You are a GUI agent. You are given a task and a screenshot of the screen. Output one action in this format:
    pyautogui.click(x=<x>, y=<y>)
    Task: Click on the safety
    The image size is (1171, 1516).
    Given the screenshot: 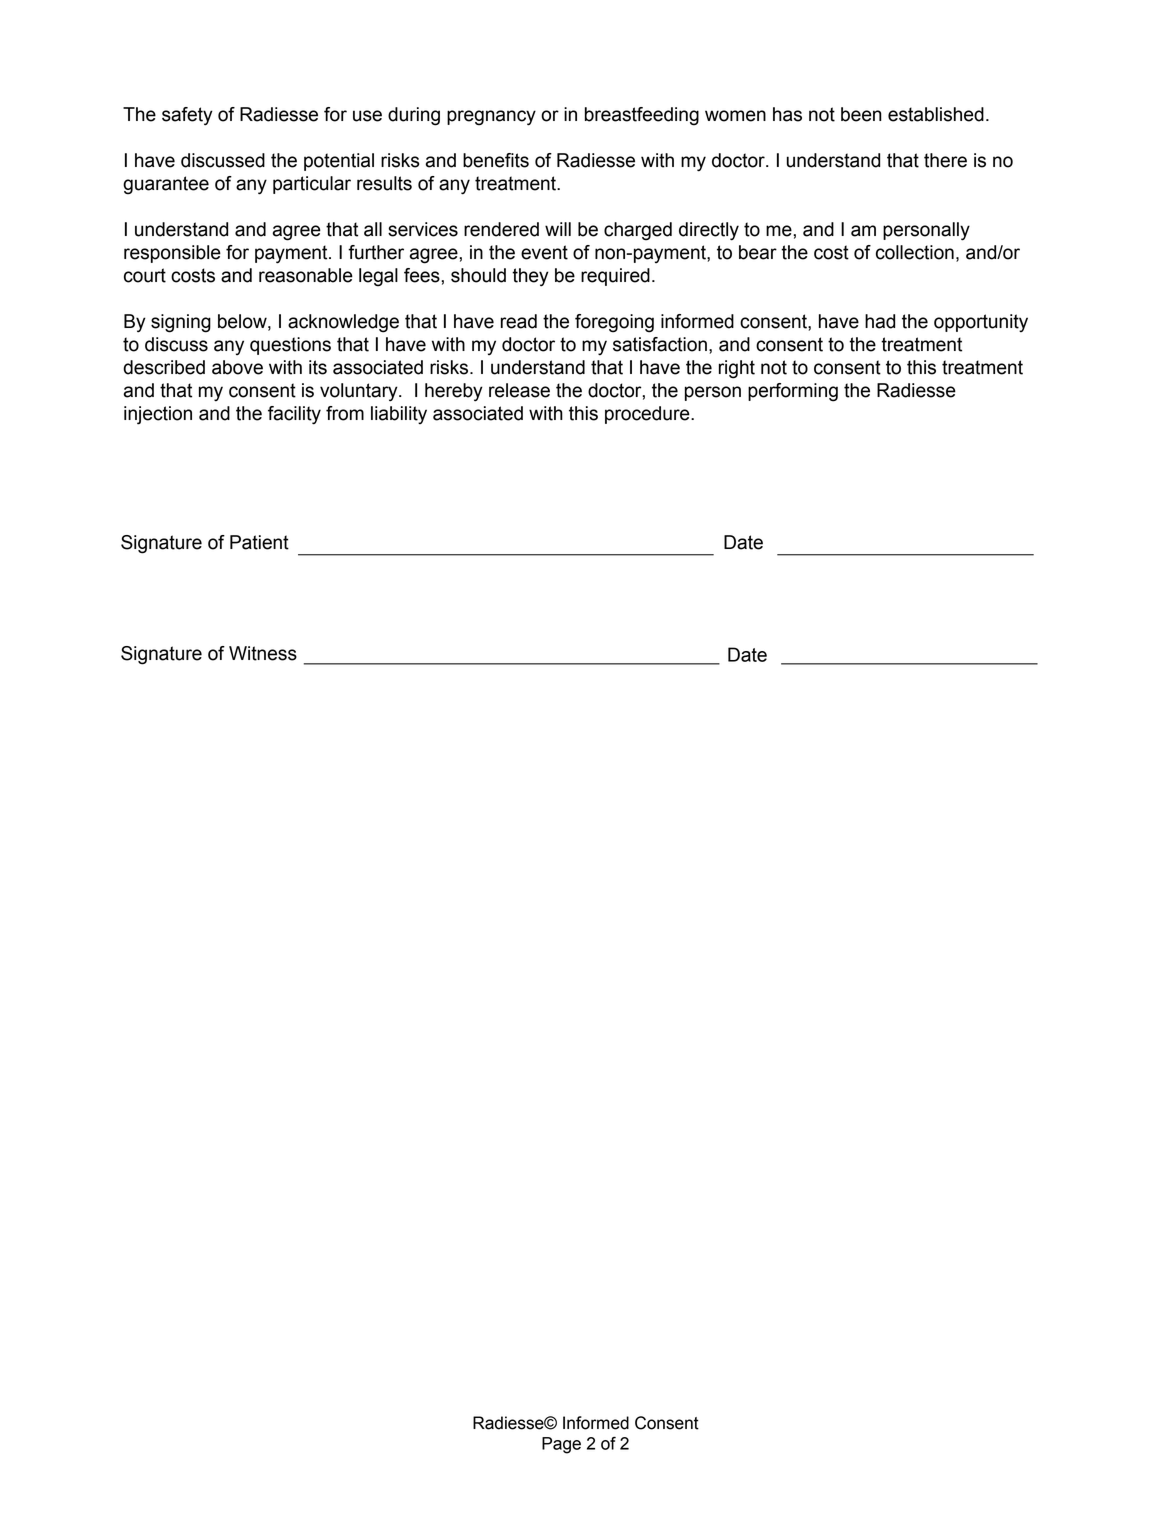 What is the action you would take?
    pyautogui.click(x=187, y=116)
